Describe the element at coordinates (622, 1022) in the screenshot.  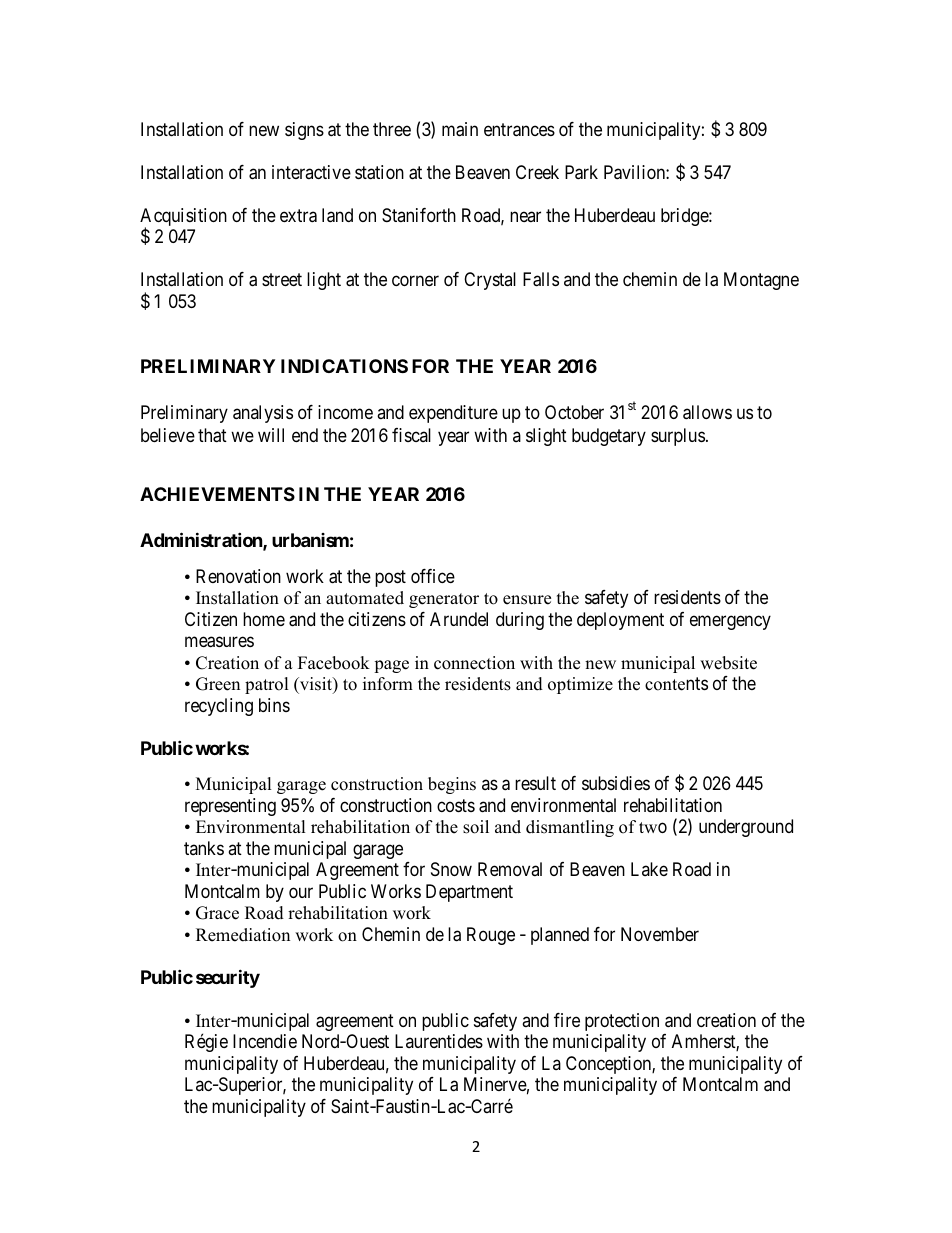
I see `protection` at that location.
